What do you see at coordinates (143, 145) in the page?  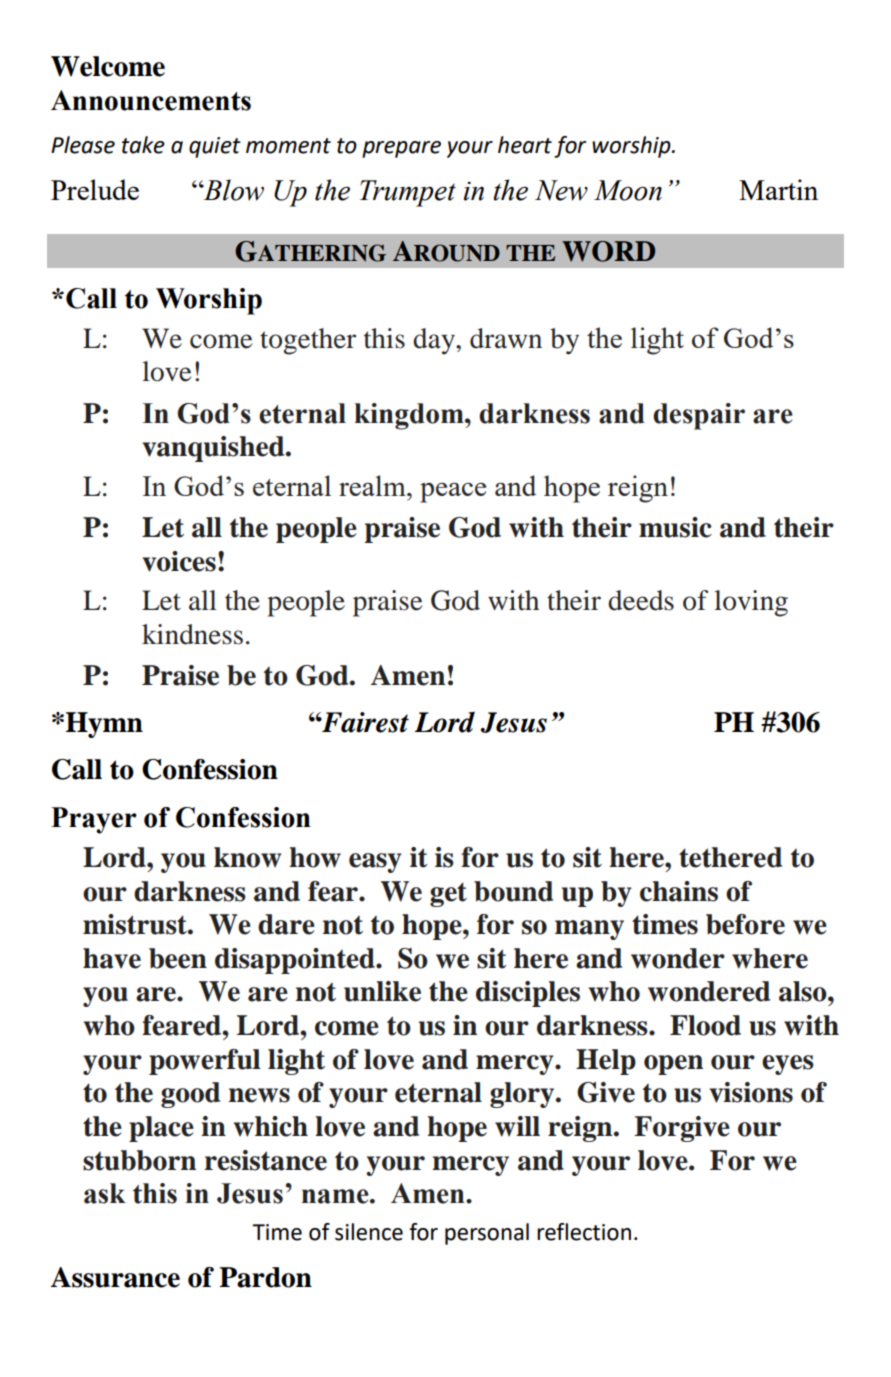 I see `take` at bounding box center [143, 145].
